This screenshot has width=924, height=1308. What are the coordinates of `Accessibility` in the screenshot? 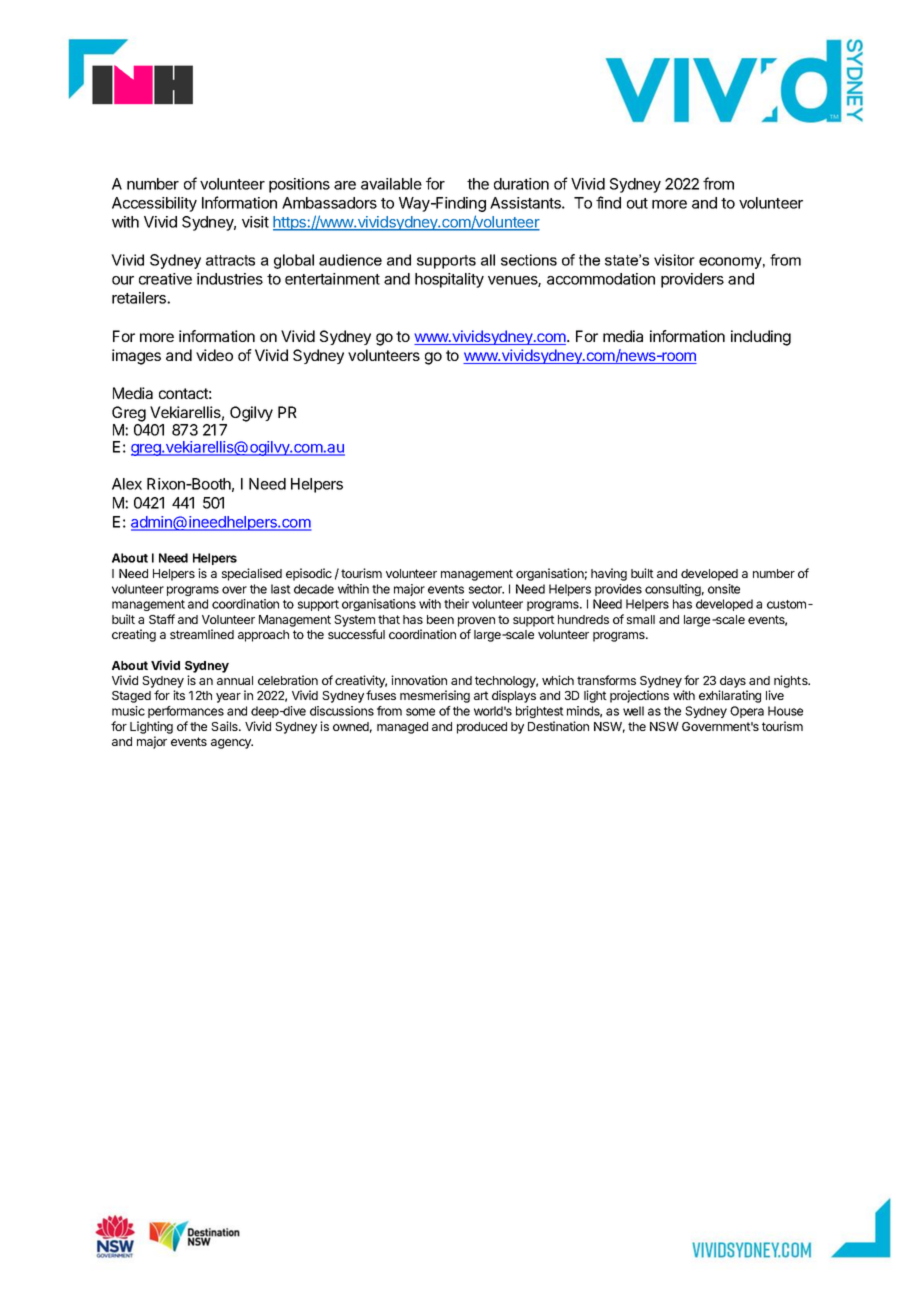 It's located at (154, 204).
